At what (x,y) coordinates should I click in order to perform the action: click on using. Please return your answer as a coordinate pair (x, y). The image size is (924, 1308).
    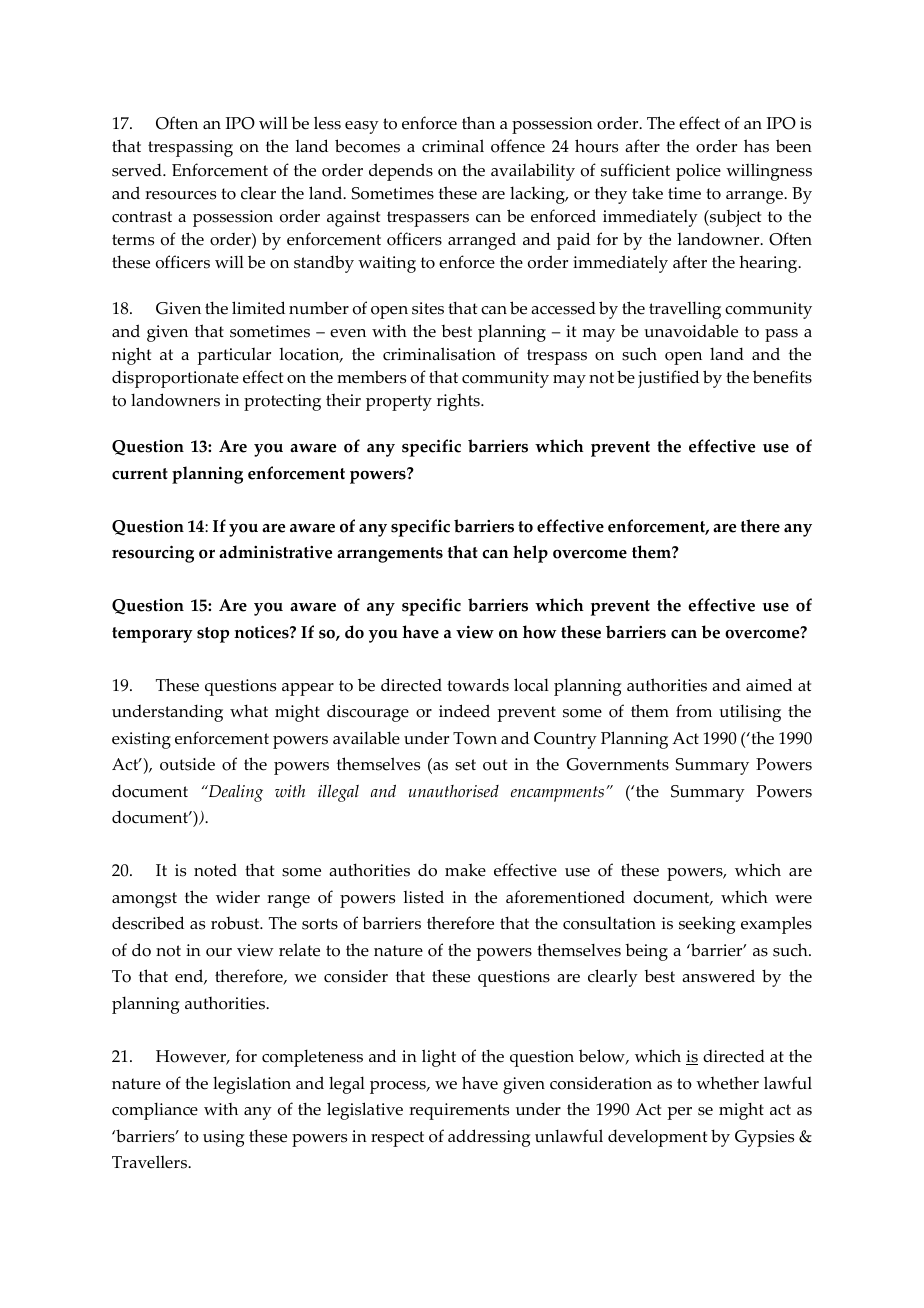
    Looking at the image, I should click on (224, 1138).
